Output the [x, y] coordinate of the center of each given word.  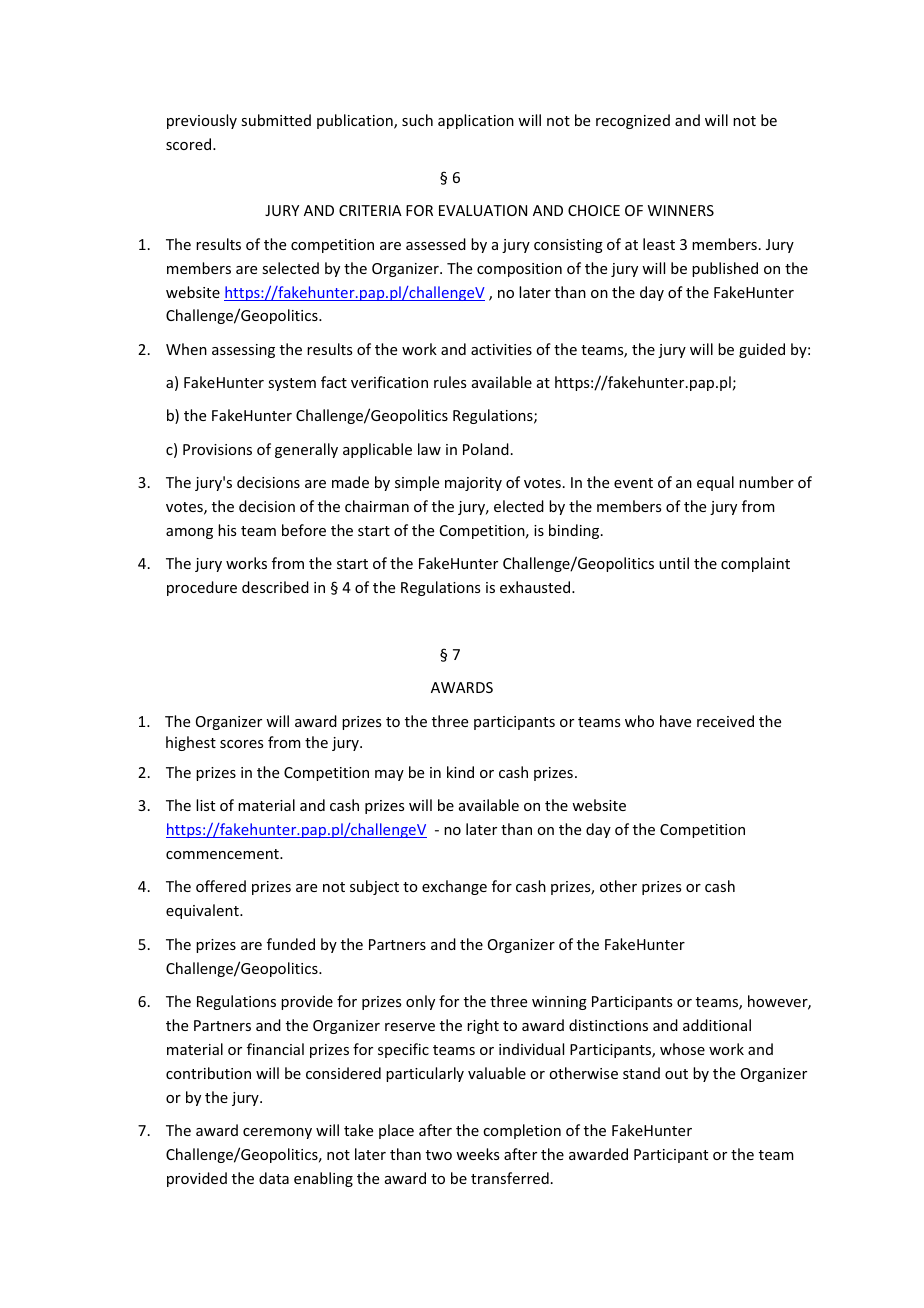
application [476, 121]
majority [473, 484]
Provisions [217, 449]
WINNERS [681, 210]
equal [715, 483]
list [205, 805]
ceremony [277, 1133]
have [675, 721]
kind [460, 772]
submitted [276, 120]
